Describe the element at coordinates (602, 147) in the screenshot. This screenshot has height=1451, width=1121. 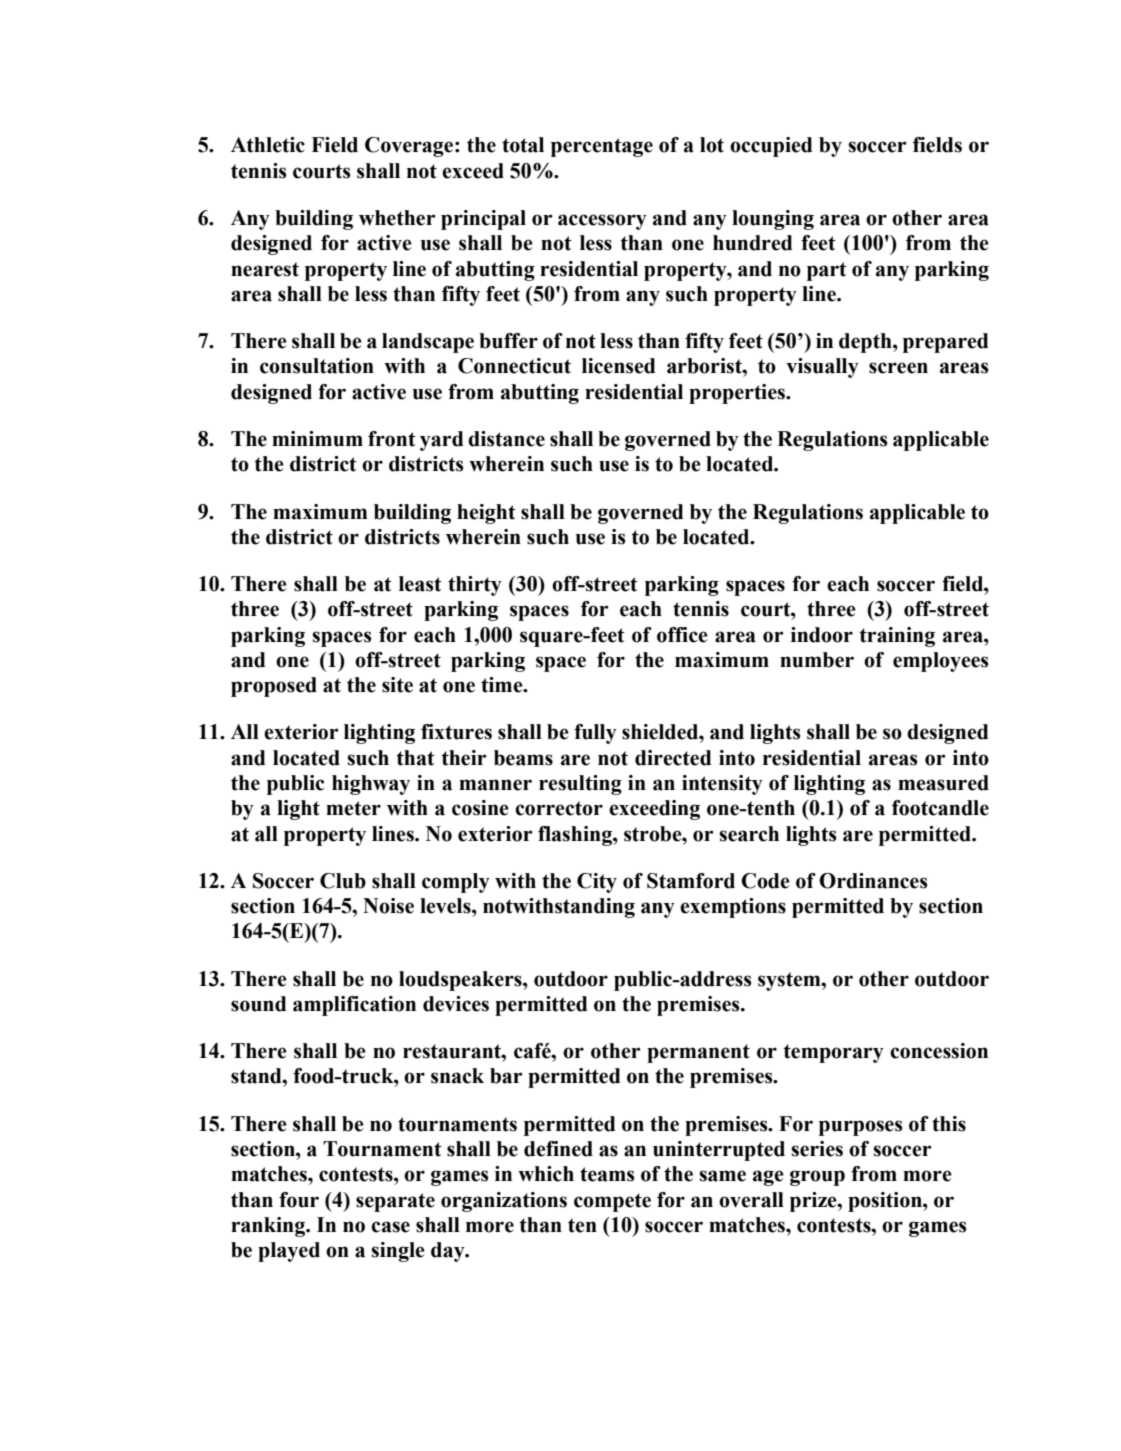
I see `percentage` at that location.
